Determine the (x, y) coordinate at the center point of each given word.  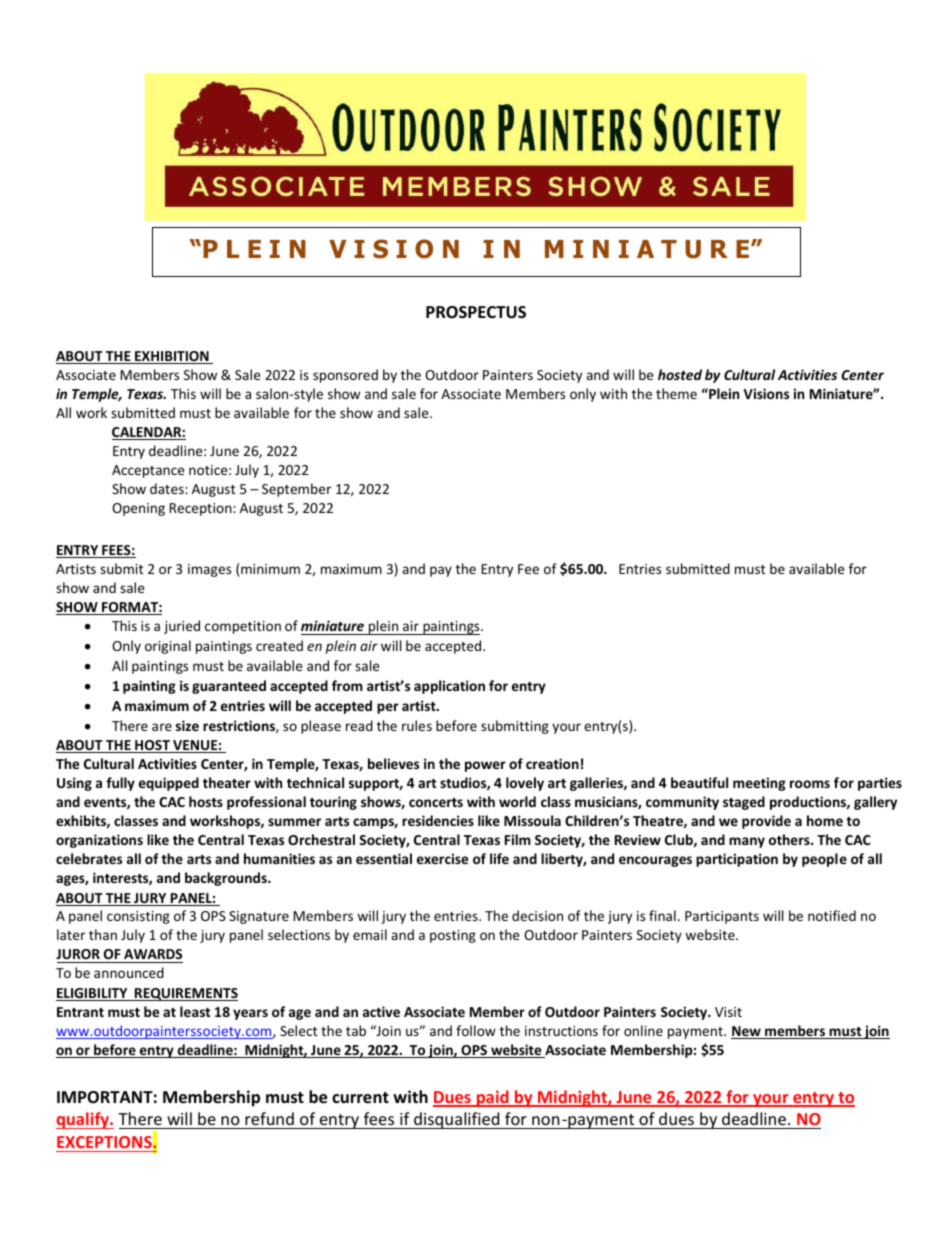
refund (269, 1118)
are (162, 727)
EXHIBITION (172, 357)
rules (417, 725)
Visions (766, 393)
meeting (759, 784)
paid (492, 1098)
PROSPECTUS (476, 312)
